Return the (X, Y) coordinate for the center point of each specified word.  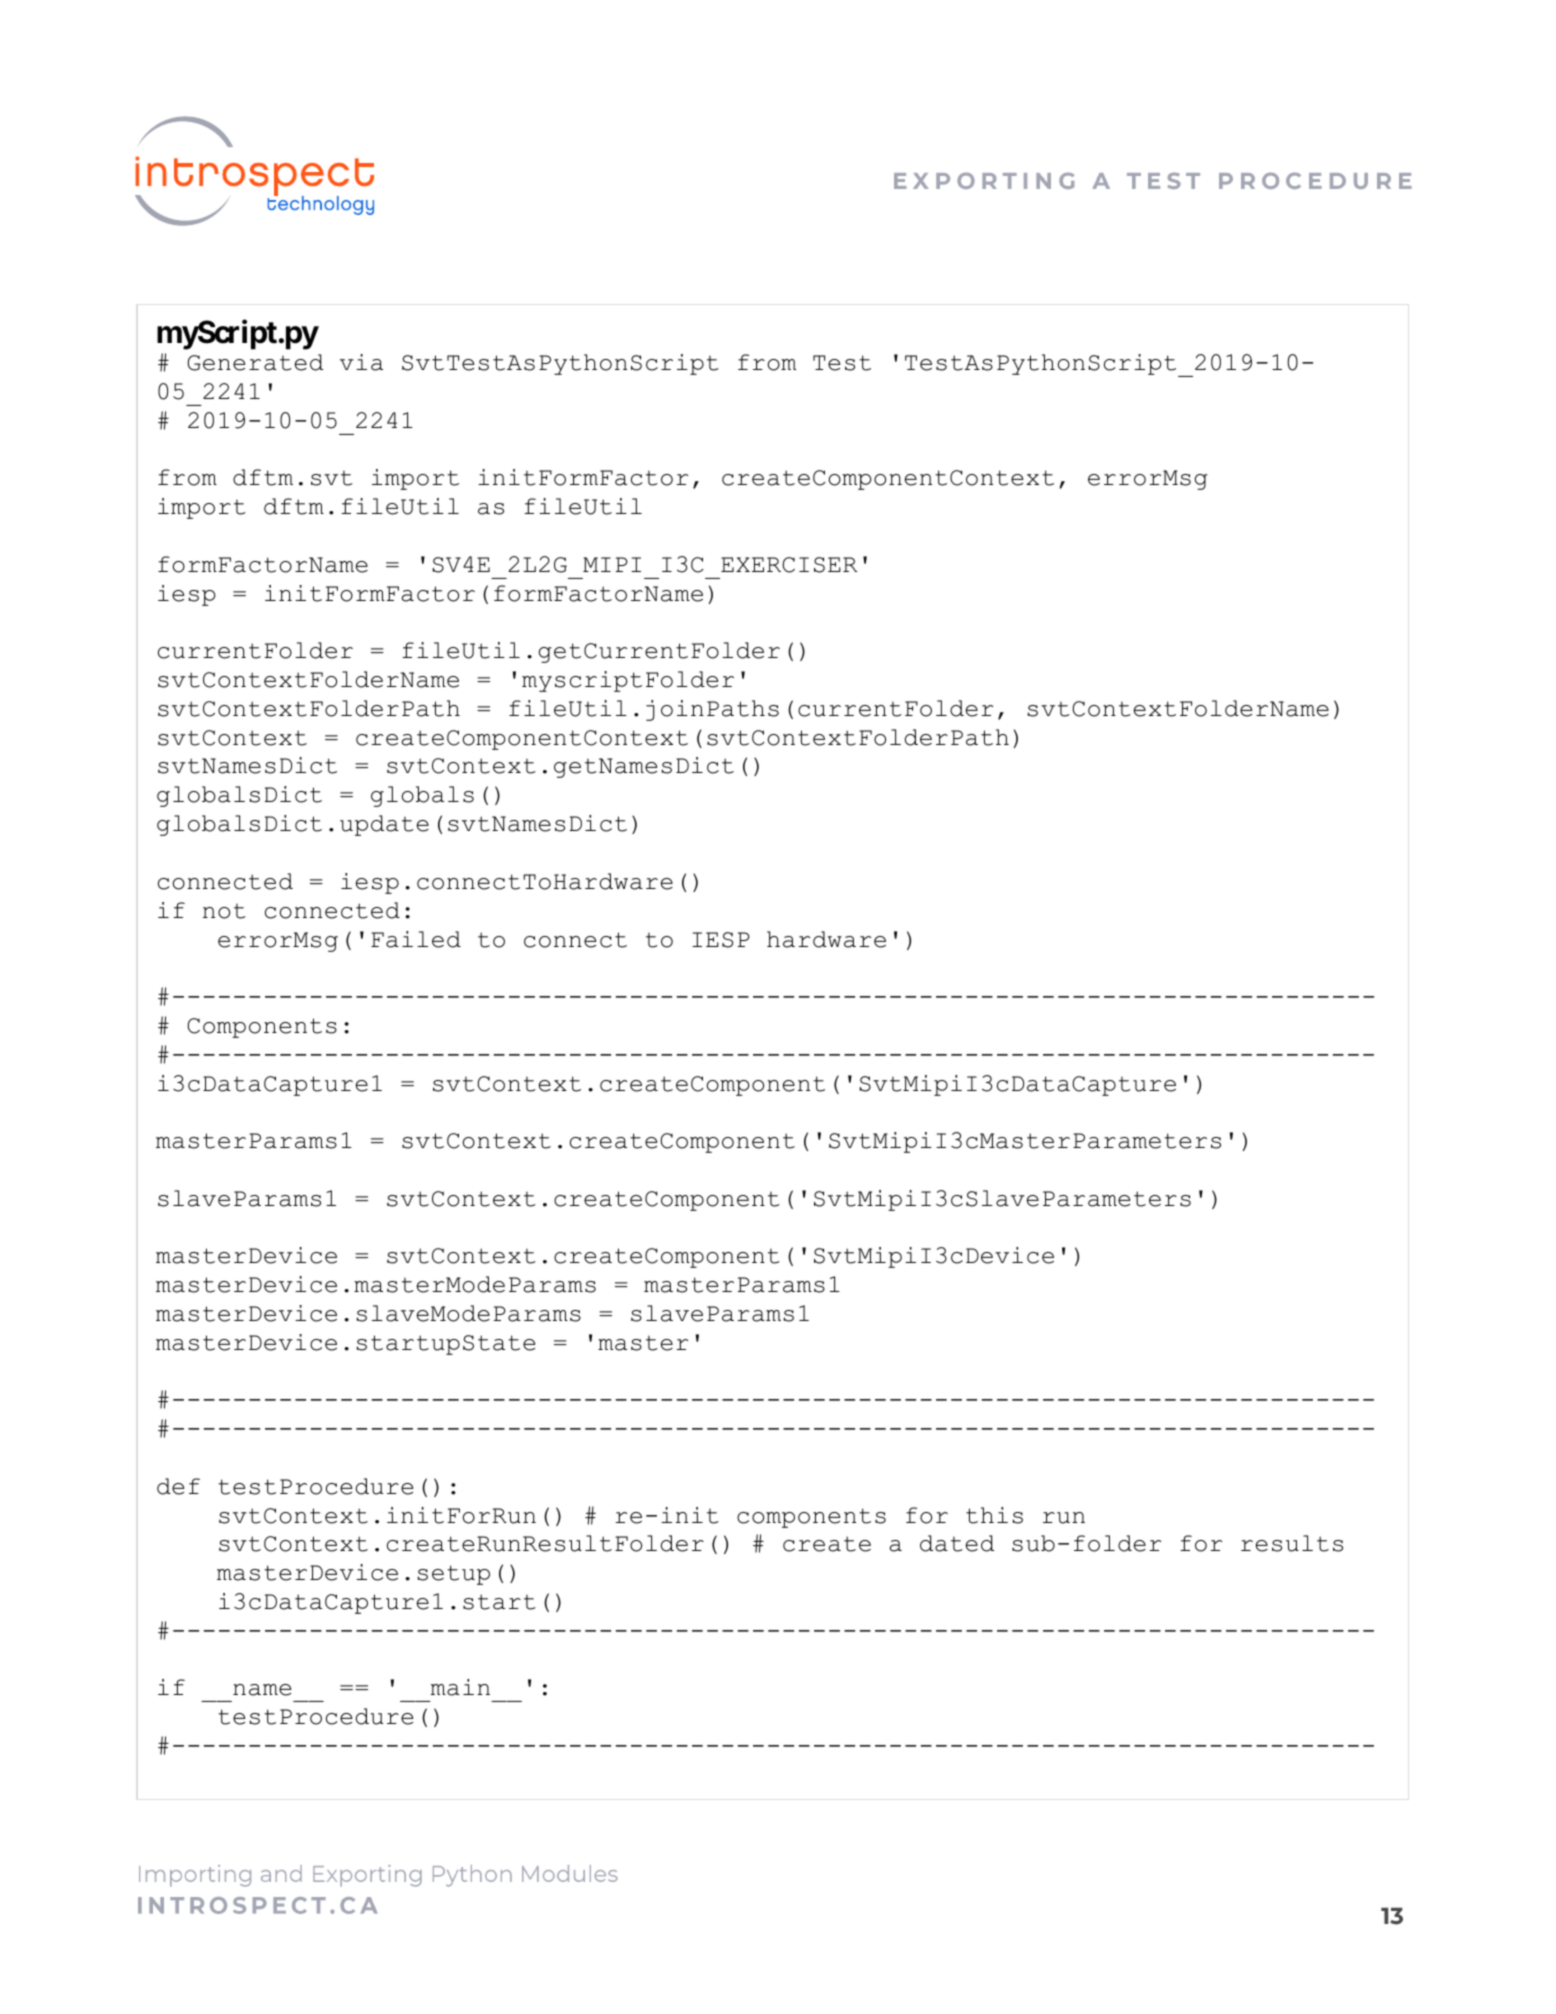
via (361, 362)
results (1292, 1543)
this (994, 1515)
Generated (255, 362)
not (224, 911)
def (178, 1486)
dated (957, 1543)
